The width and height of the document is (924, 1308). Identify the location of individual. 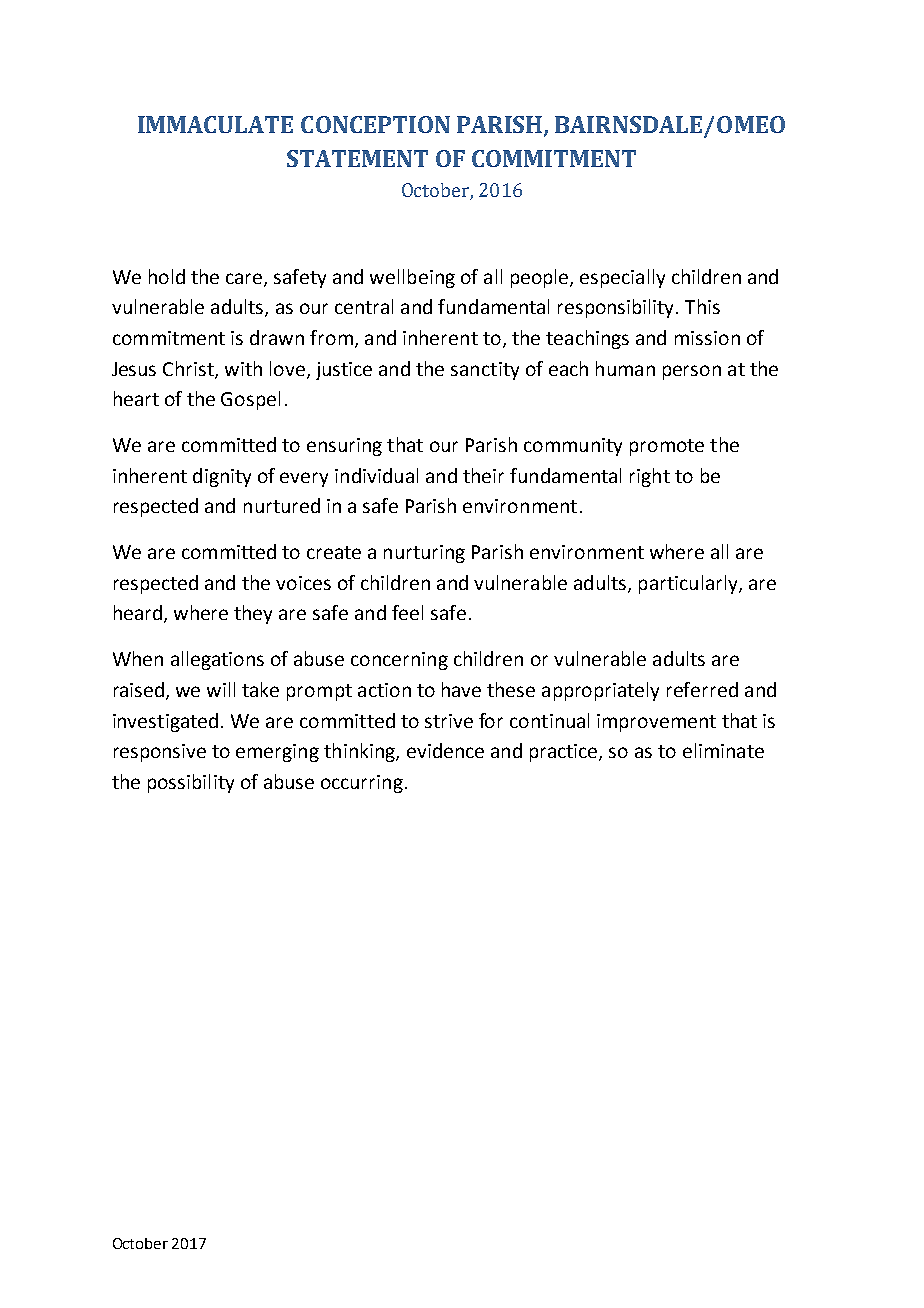
(376, 475).
